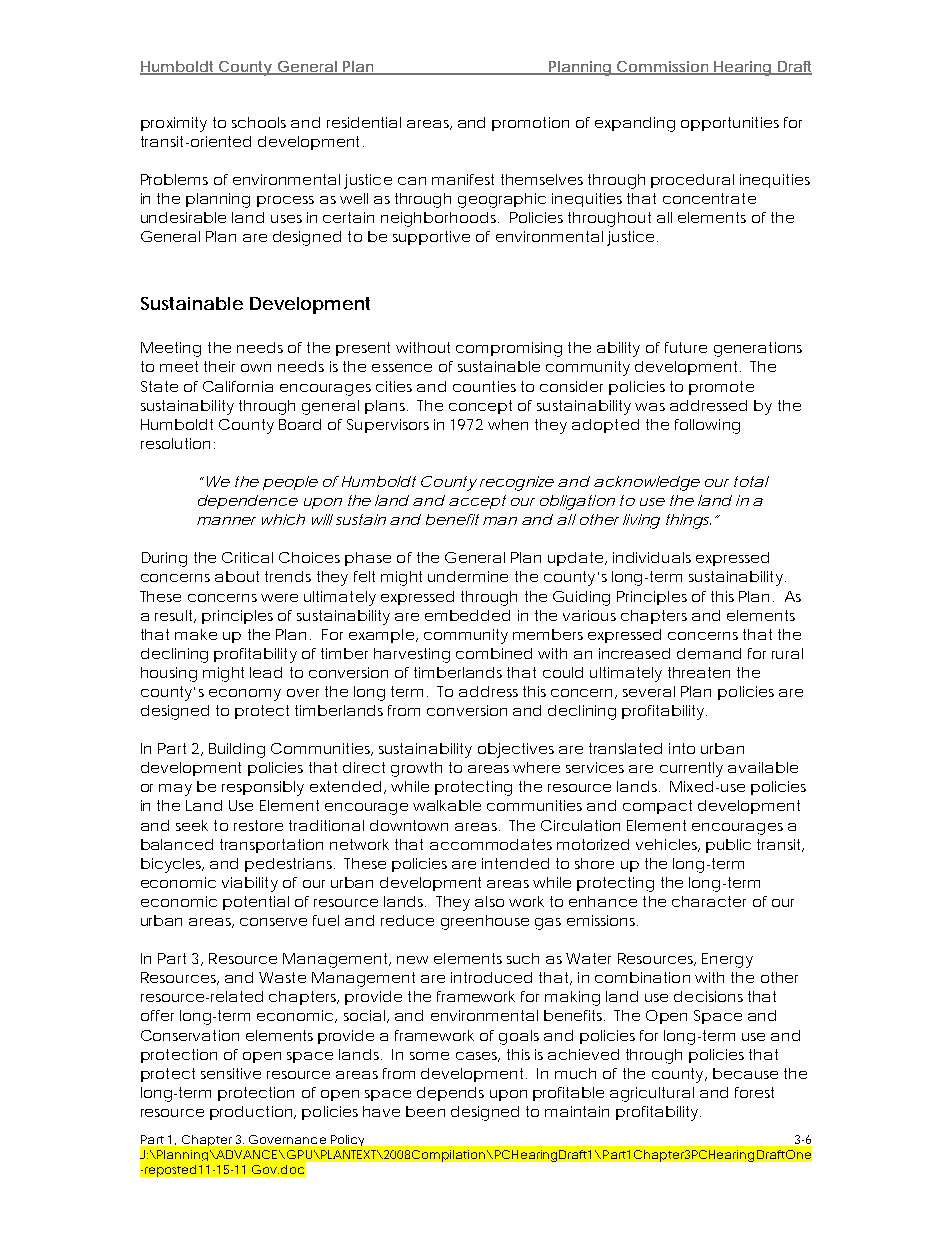  I want to click on currently, so click(691, 769).
